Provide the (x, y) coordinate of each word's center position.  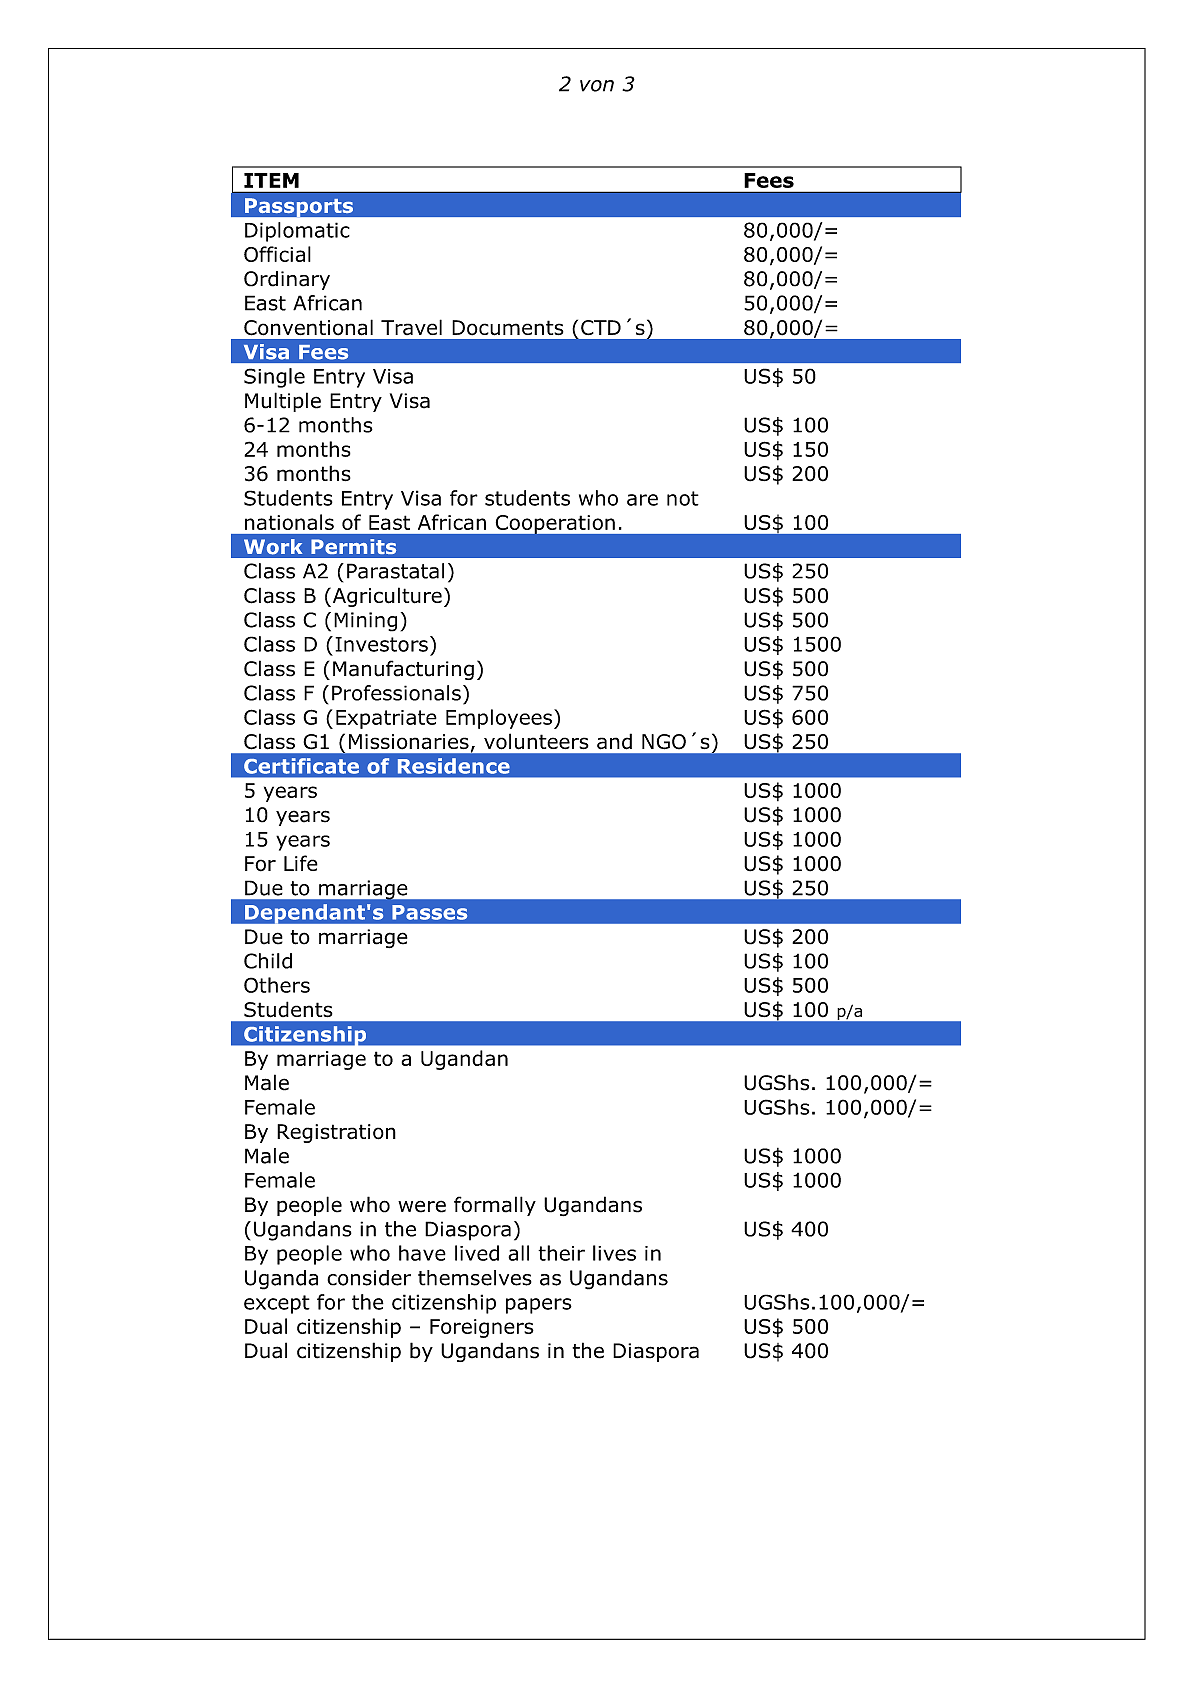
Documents (508, 328)
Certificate (301, 766)
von (597, 86)
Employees (499, 719)
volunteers (536, 741)
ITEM (271, 180)
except (277, 1304)
